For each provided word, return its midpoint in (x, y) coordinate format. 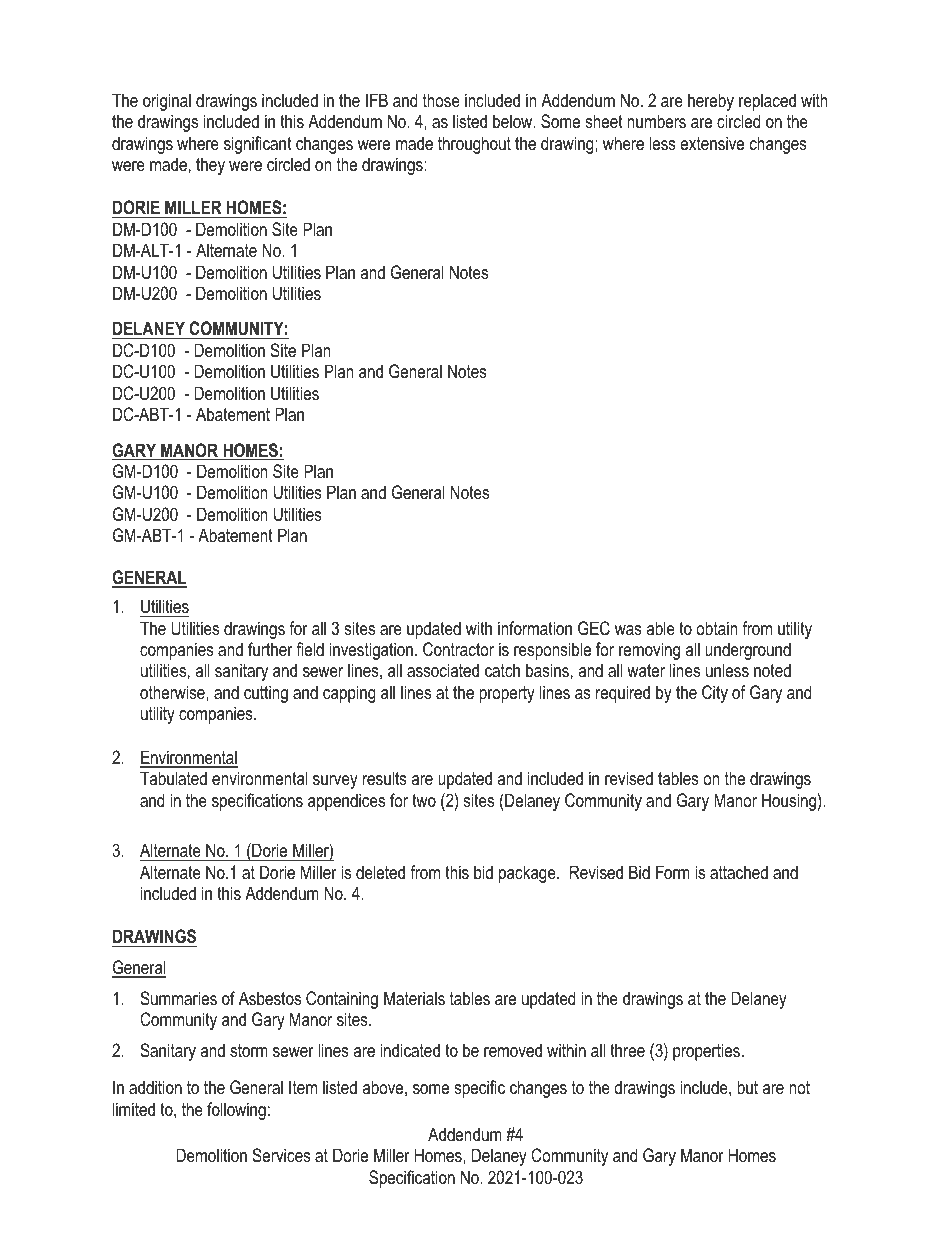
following (236, 1111)
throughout (474, 145)
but (747, 1087)
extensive (712, 143)
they (210, 166)
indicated (410, 1050)
